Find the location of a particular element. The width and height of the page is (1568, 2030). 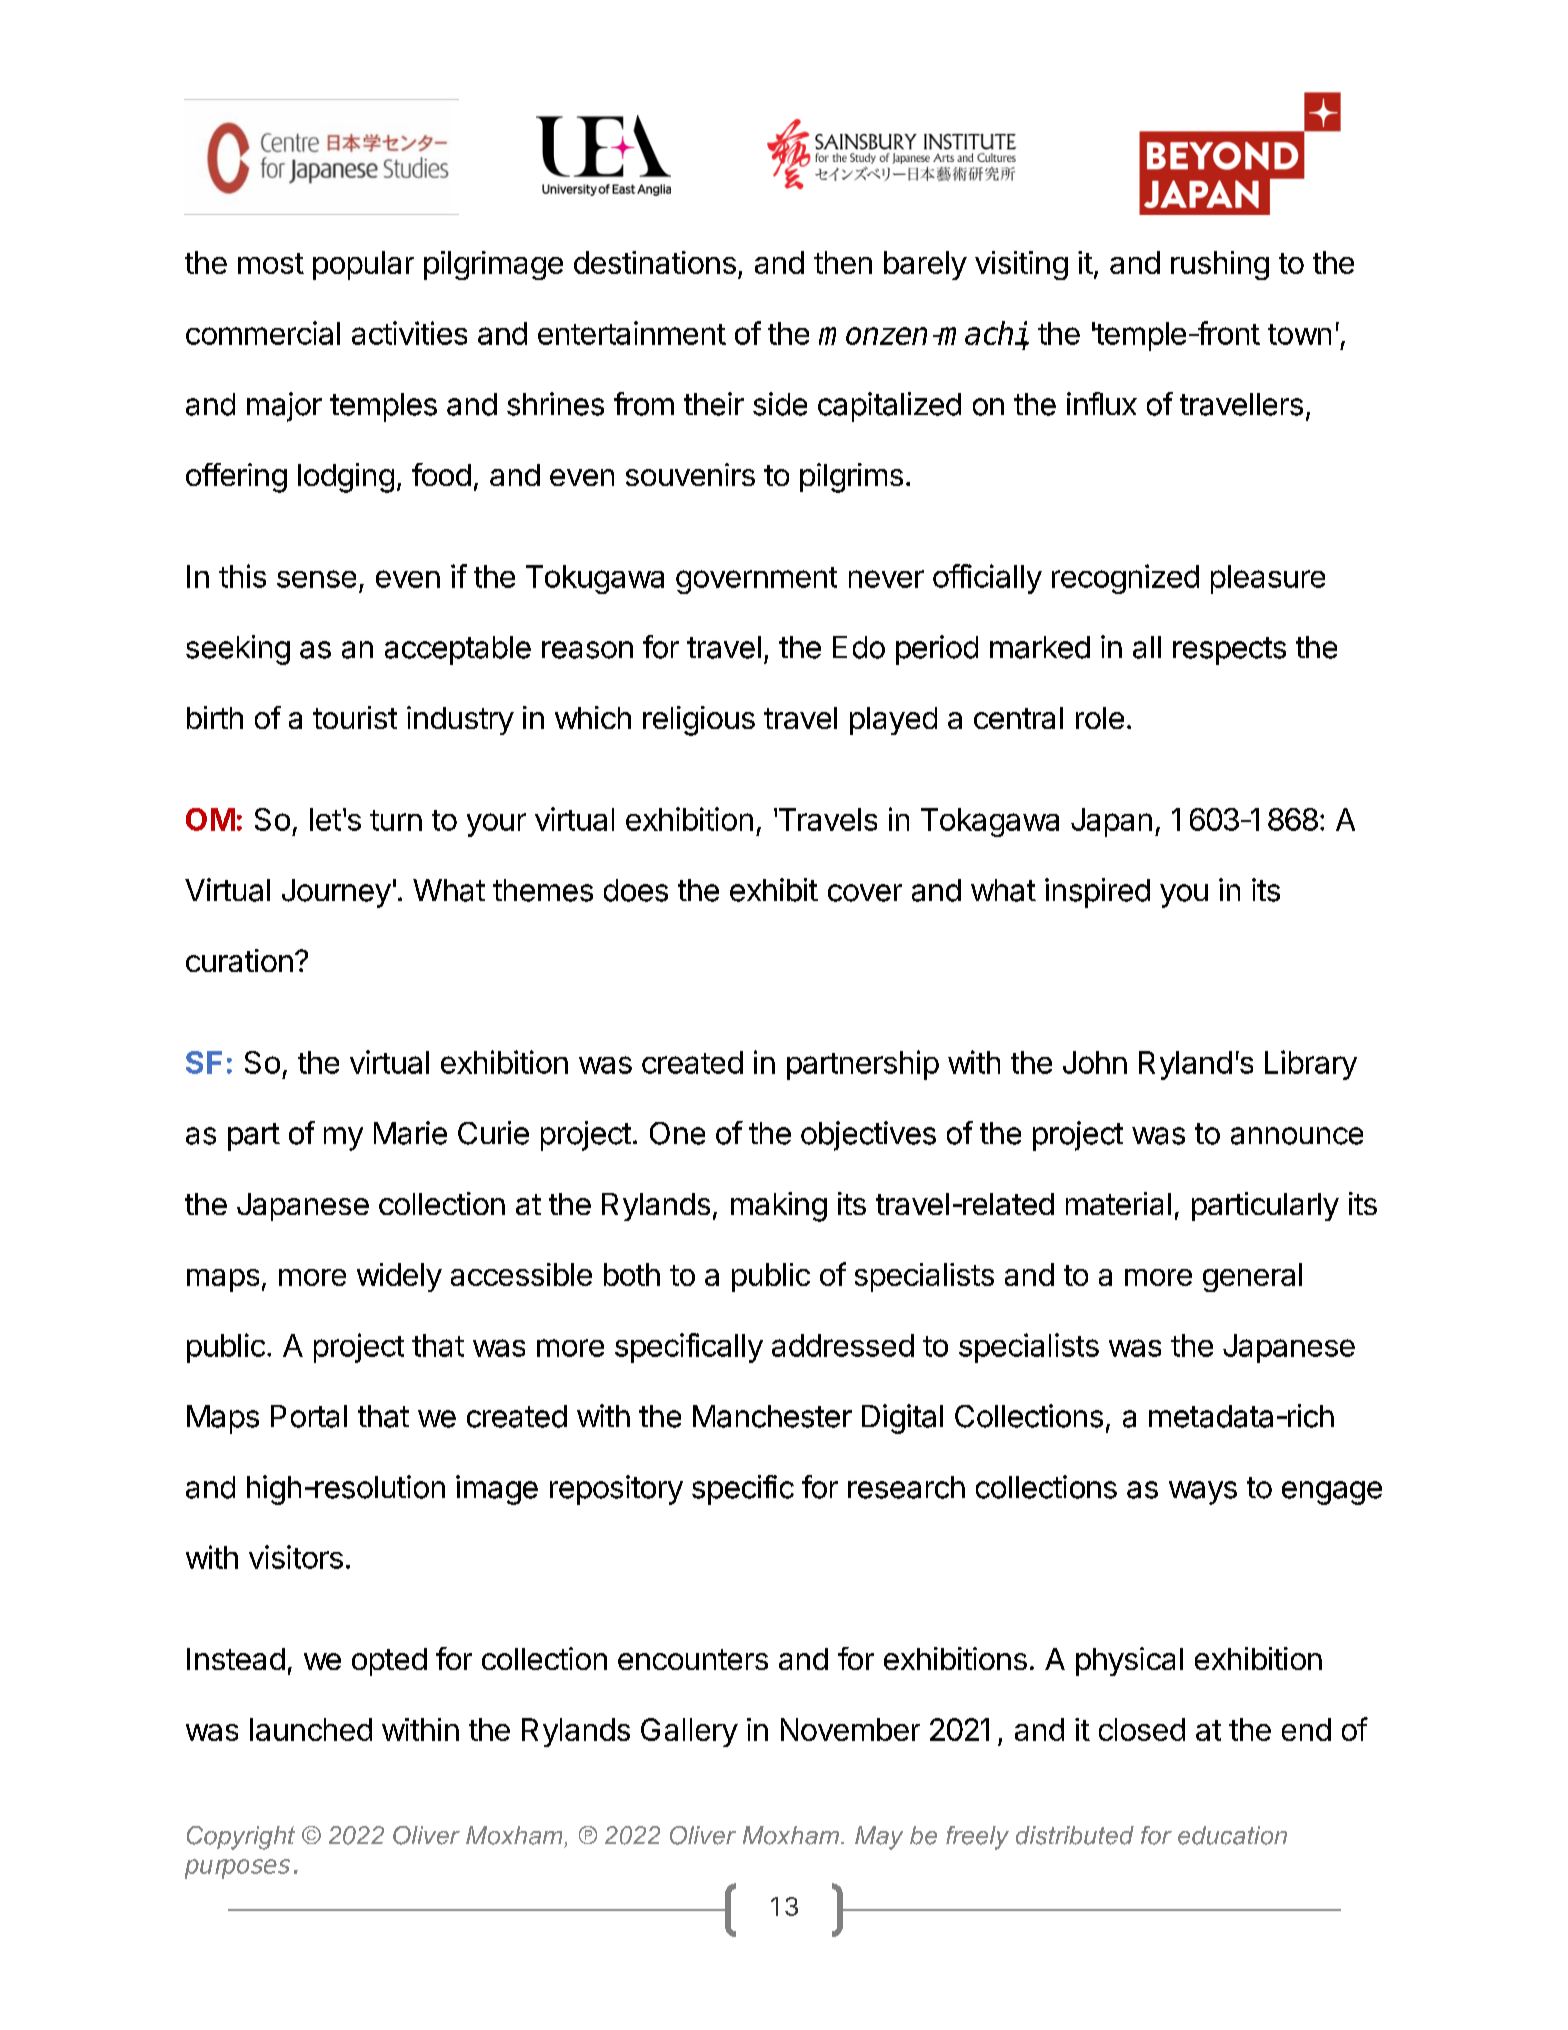

respects is located at coordinates (1229, 651).
